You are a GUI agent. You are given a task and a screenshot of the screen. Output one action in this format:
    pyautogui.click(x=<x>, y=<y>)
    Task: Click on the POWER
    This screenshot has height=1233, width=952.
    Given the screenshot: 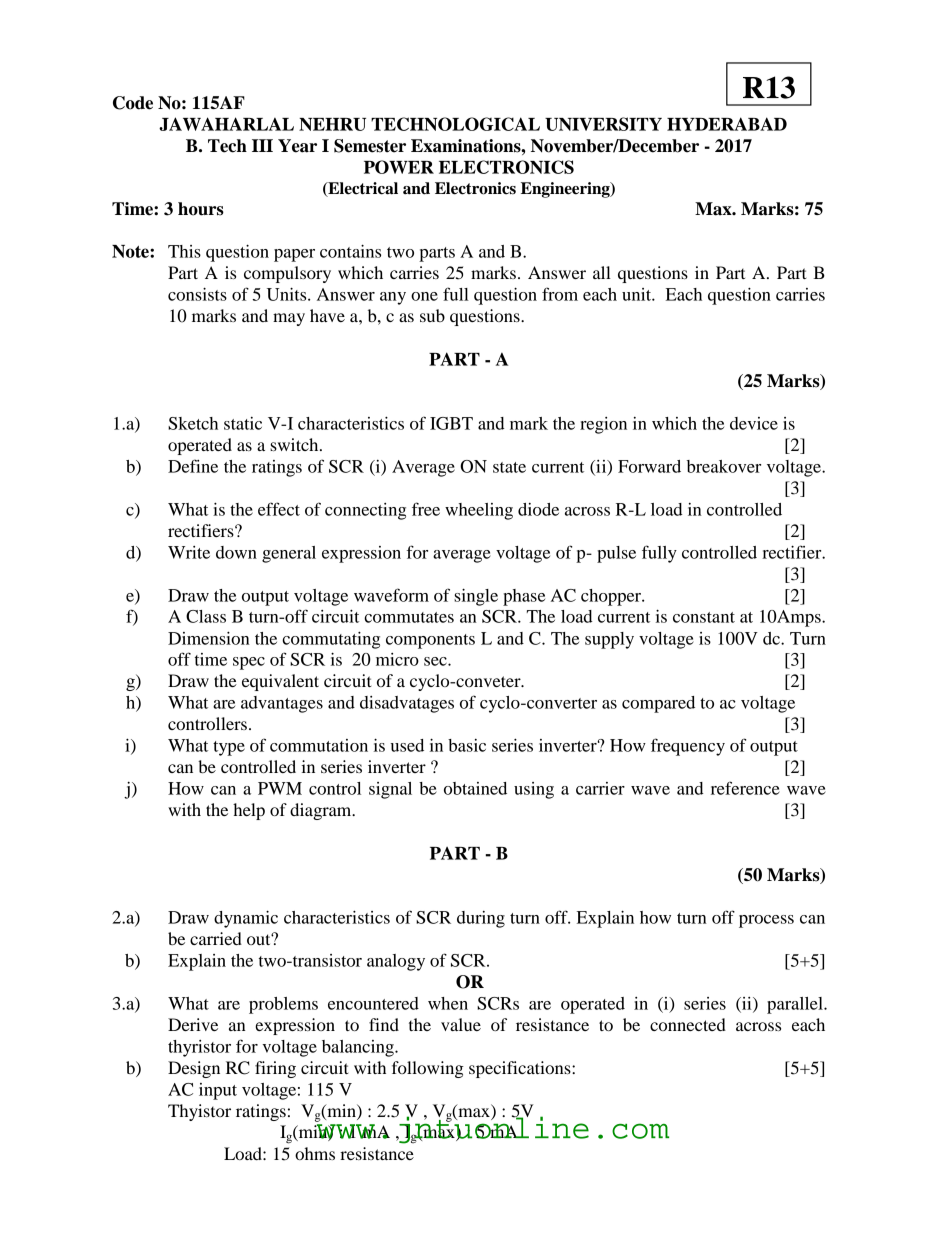 What is the action you would take?
    pyautogui.click(x=399, y=167)
